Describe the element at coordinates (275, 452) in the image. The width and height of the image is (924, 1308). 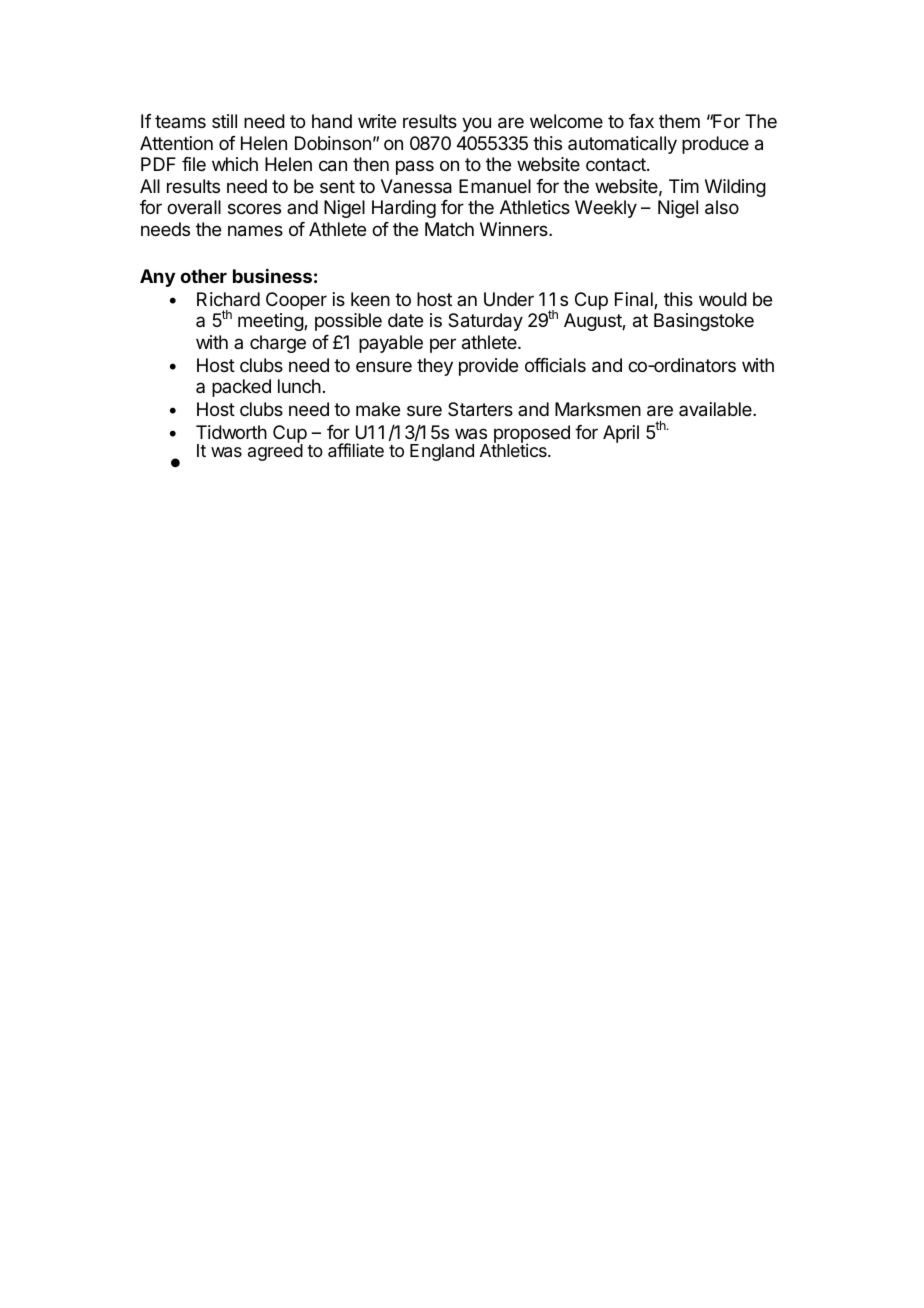
I see `agreed` at that location.
